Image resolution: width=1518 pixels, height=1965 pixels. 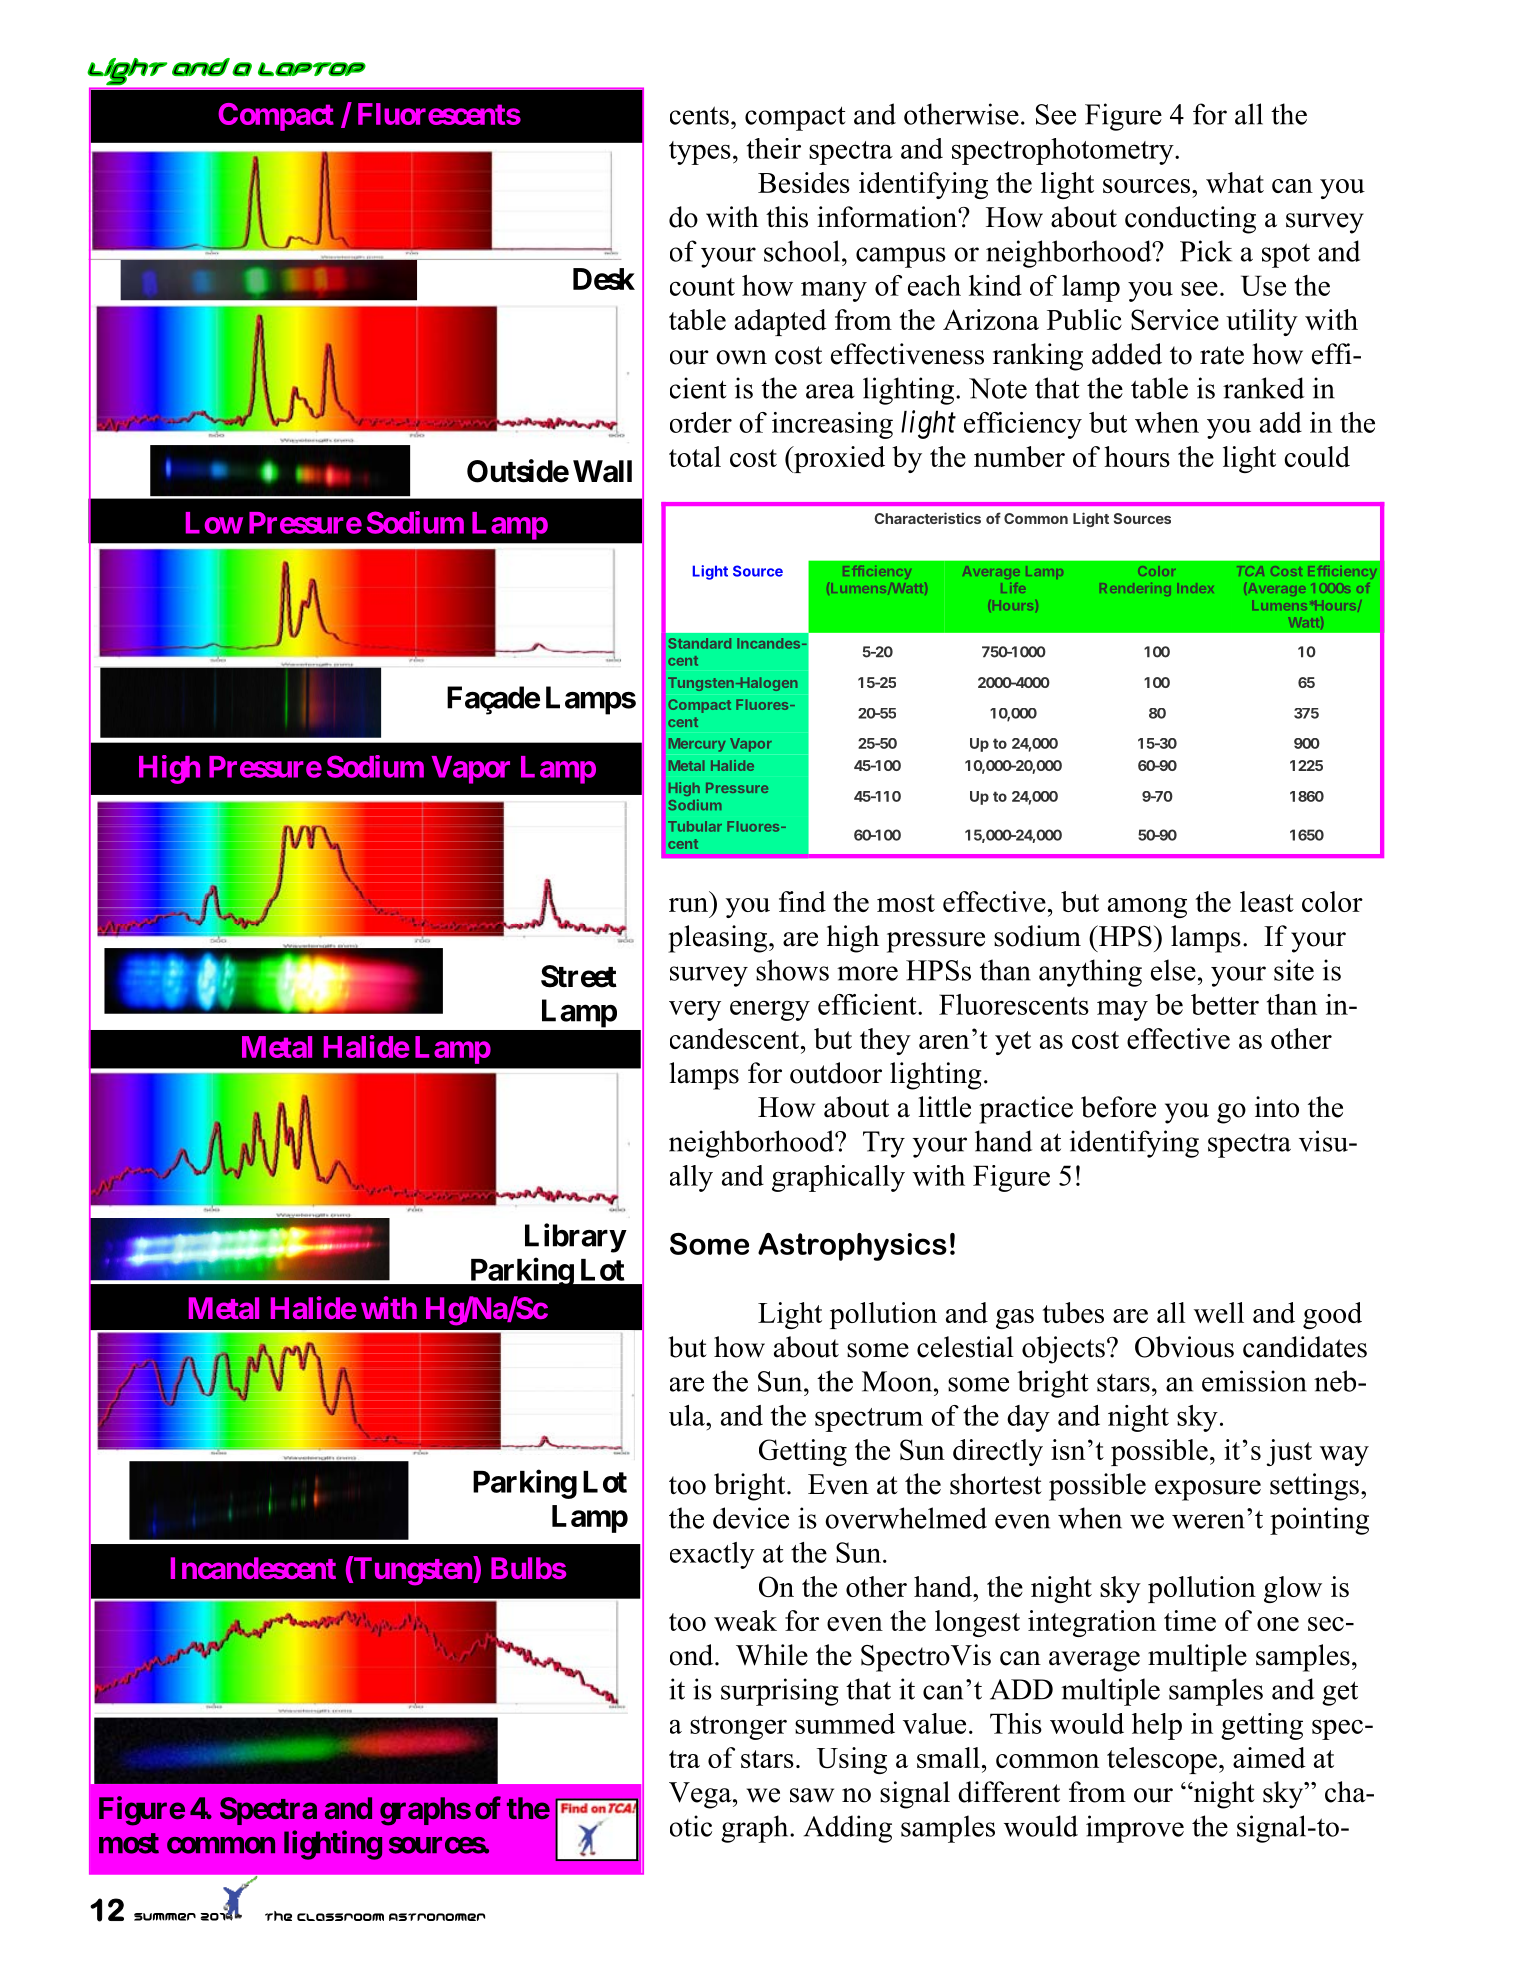 What do you see at coordinates (1317, 456) in the screenshot?
I see `could` at bounding box center [1317, 456].
